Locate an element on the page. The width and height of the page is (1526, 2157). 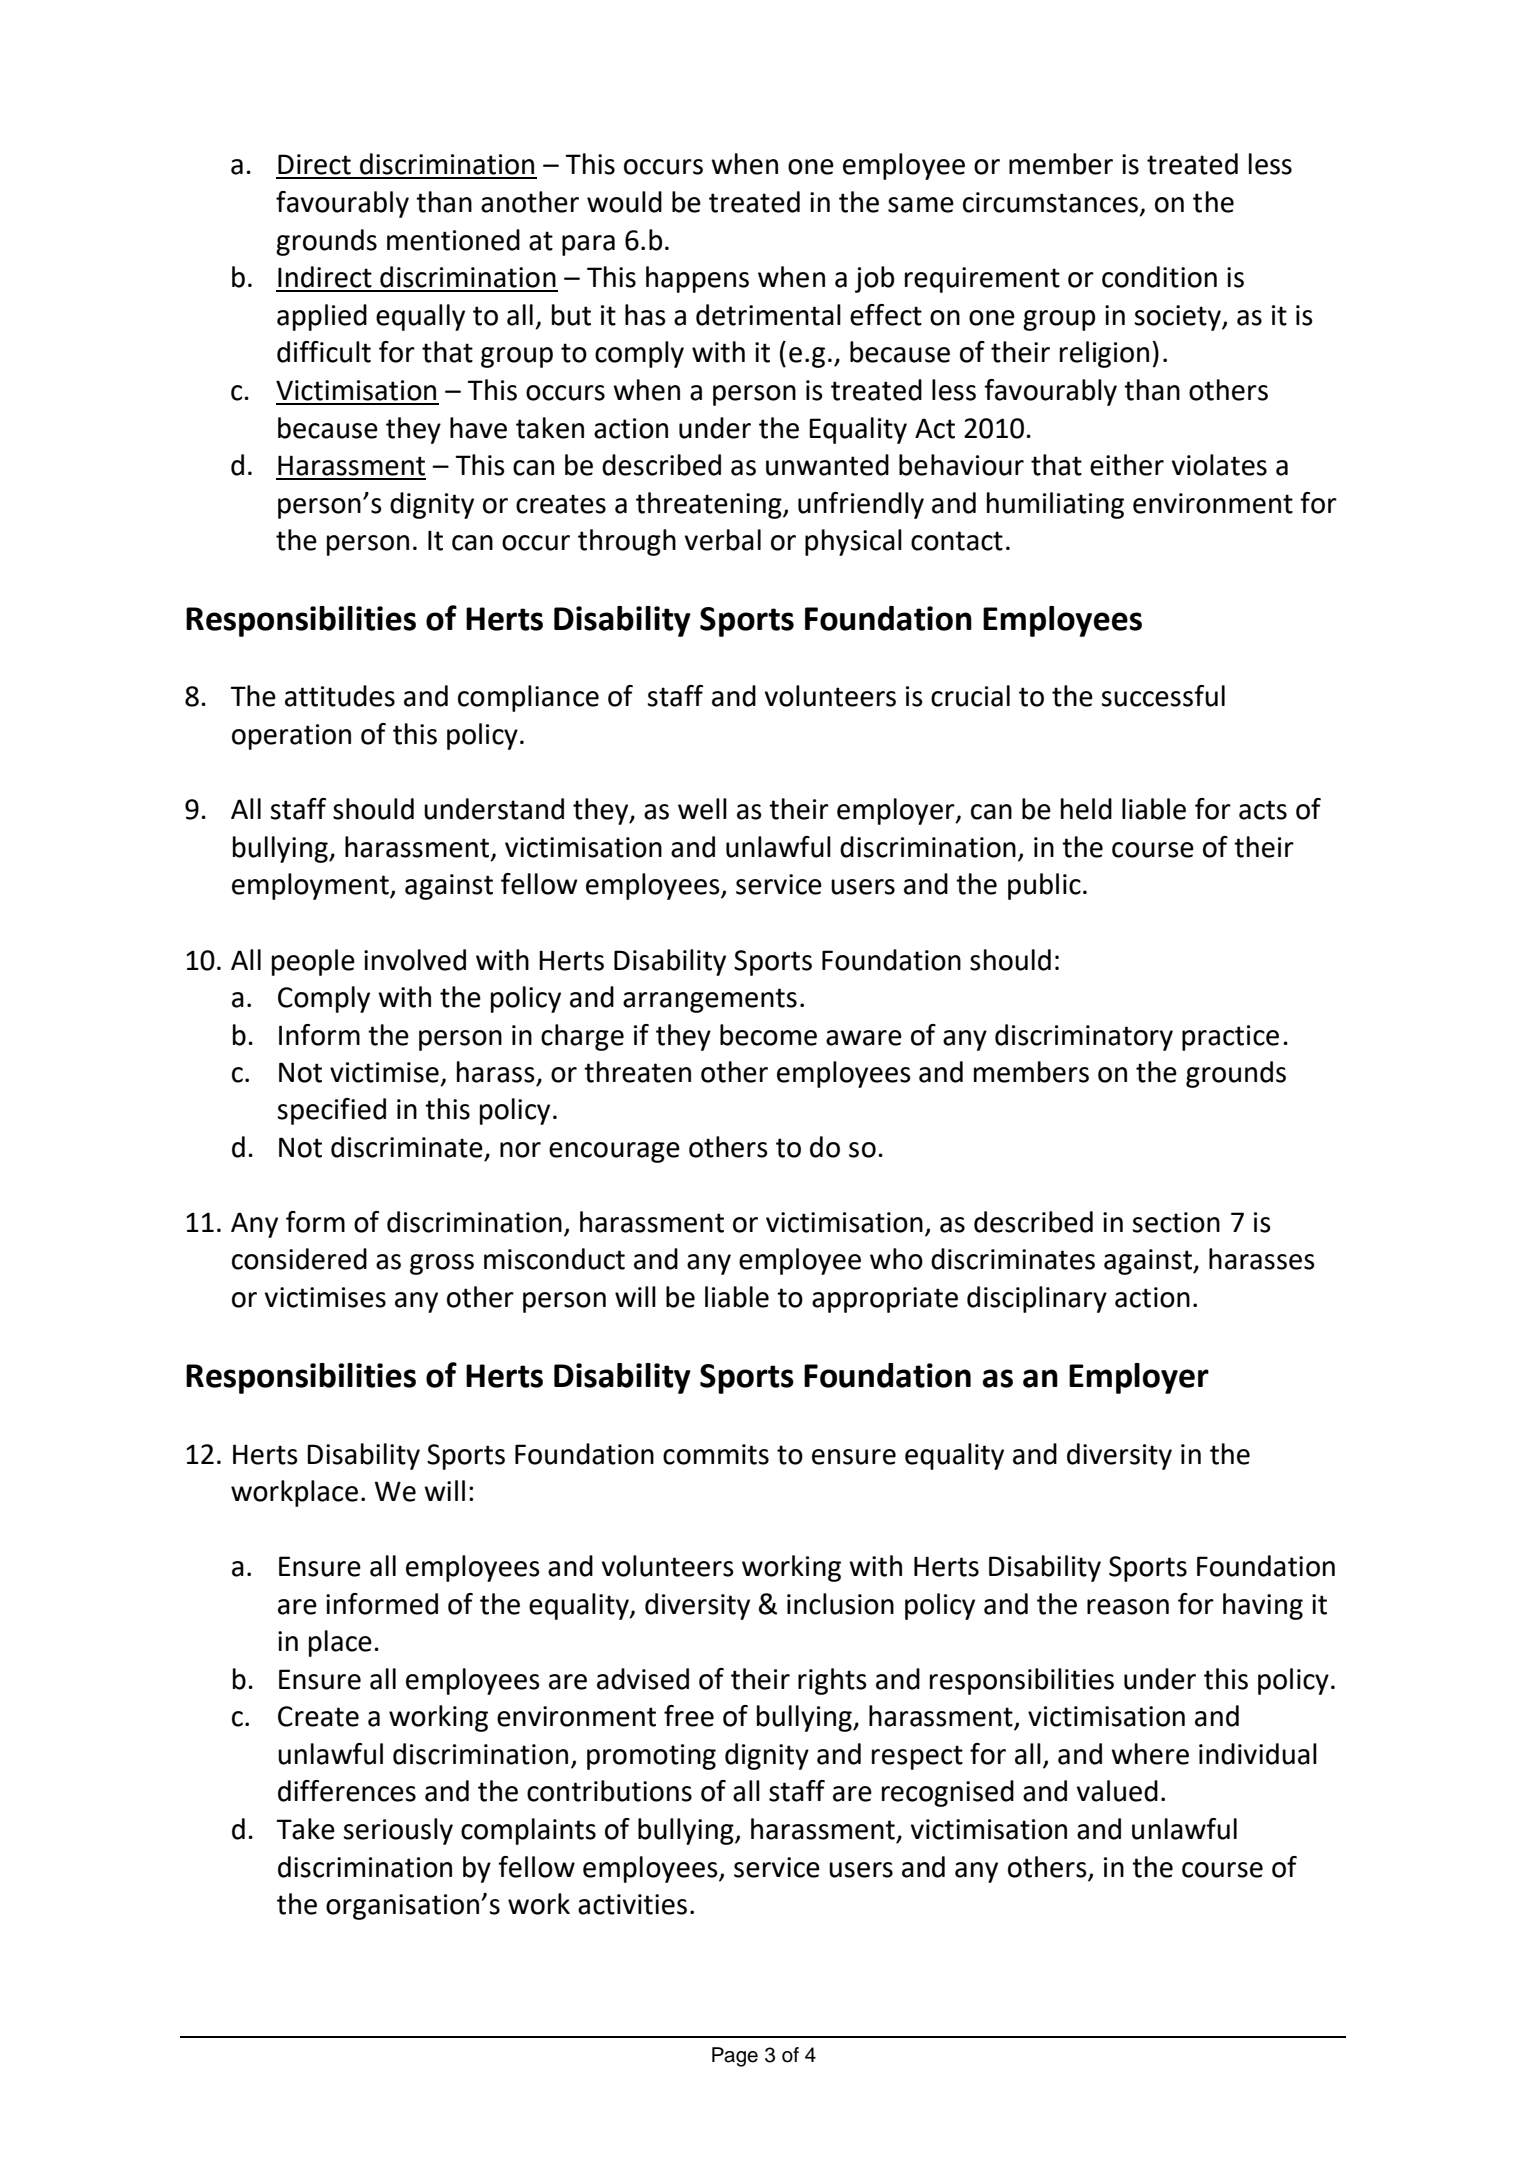
valued is located at coordinates (1117, 1791).
